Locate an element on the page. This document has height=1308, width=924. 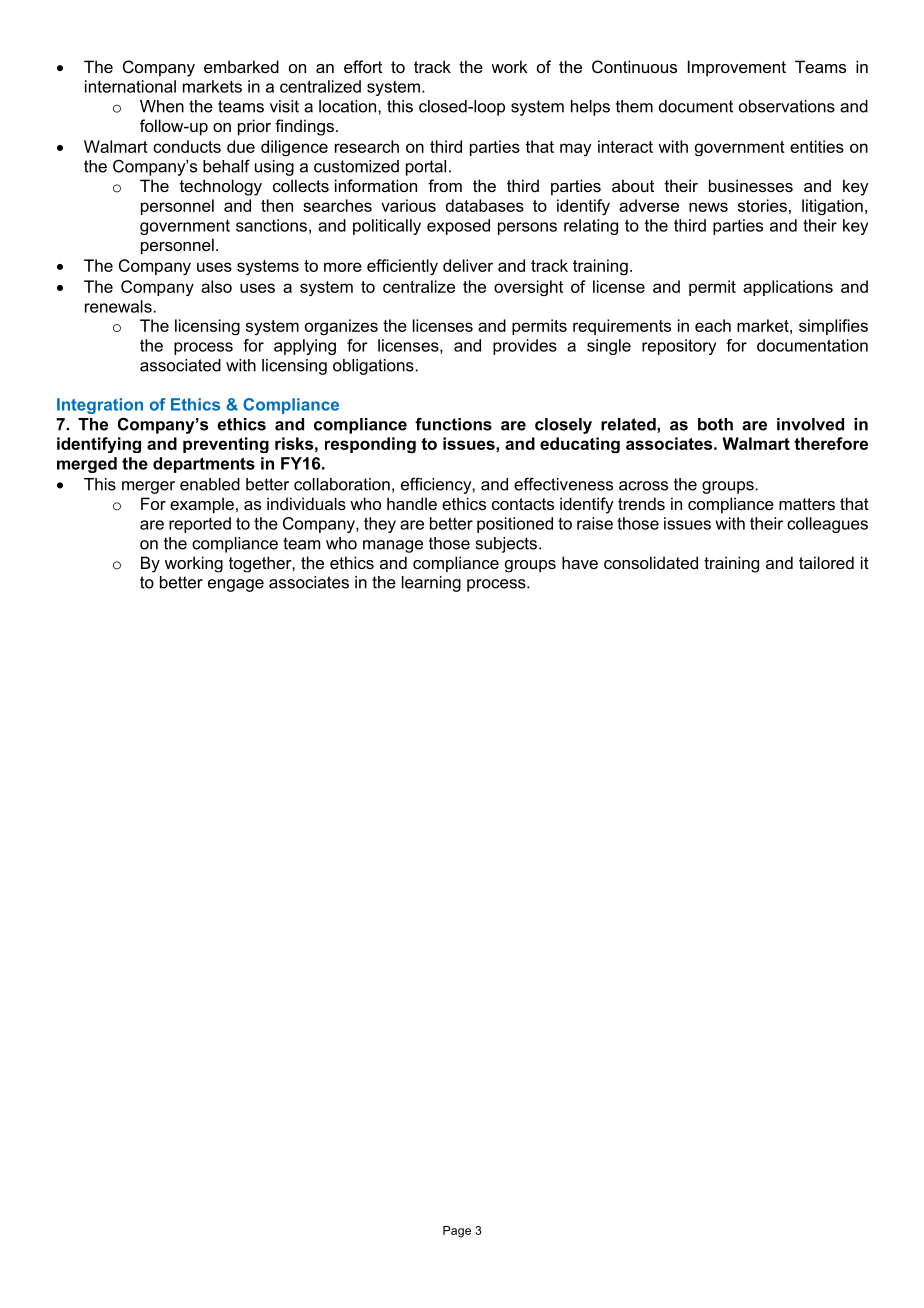
learning is located at coordinates (431, 584).
